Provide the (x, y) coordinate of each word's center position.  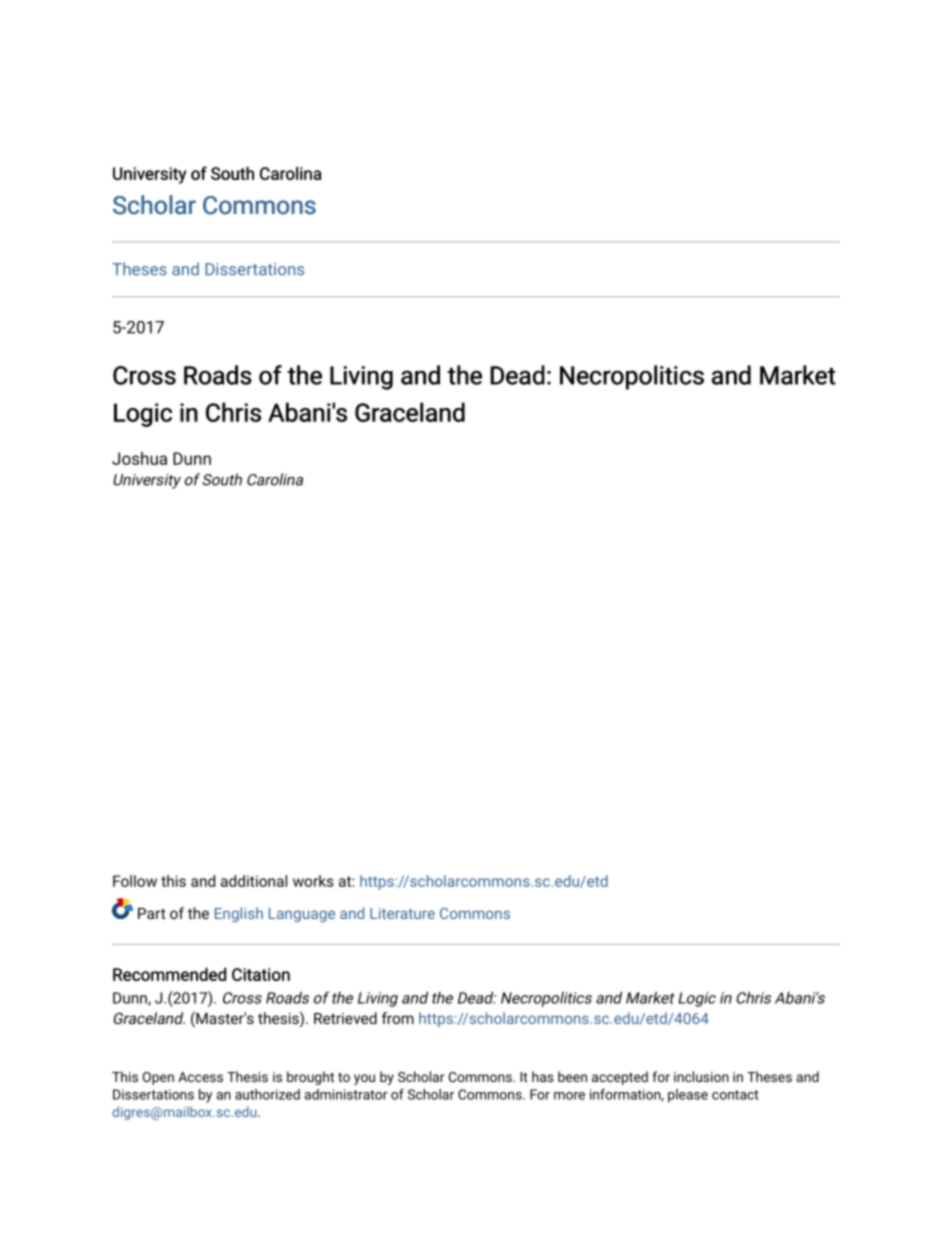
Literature (402, 913)
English (239, 914)
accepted (620, 1078)
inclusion (701, 1076)
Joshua (139, 458)
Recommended (169, 974)
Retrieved (345, 1018)
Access (200, 1077)
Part (152, 913)
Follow (135, 881)
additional (254, 881)
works (313, 881)
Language (302, 915)
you (364, 1079)
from (398, 1018)
